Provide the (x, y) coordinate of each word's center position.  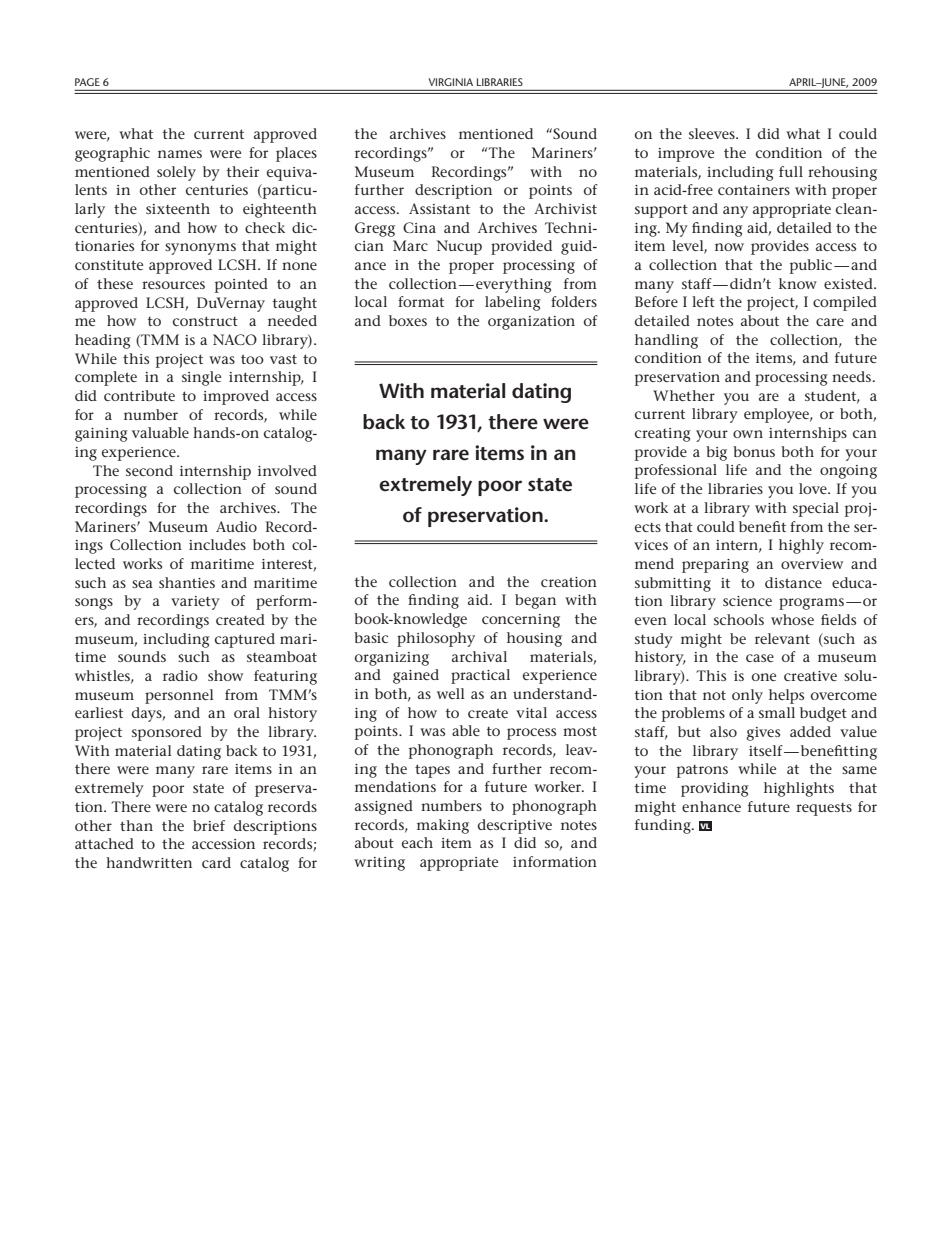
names (180, 154)
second (149, 470)
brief (209, 825)
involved (287, 470)
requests (824, 809)
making (443, 826)
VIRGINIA (451, 82)
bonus (754, 451)
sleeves (713, 133)
